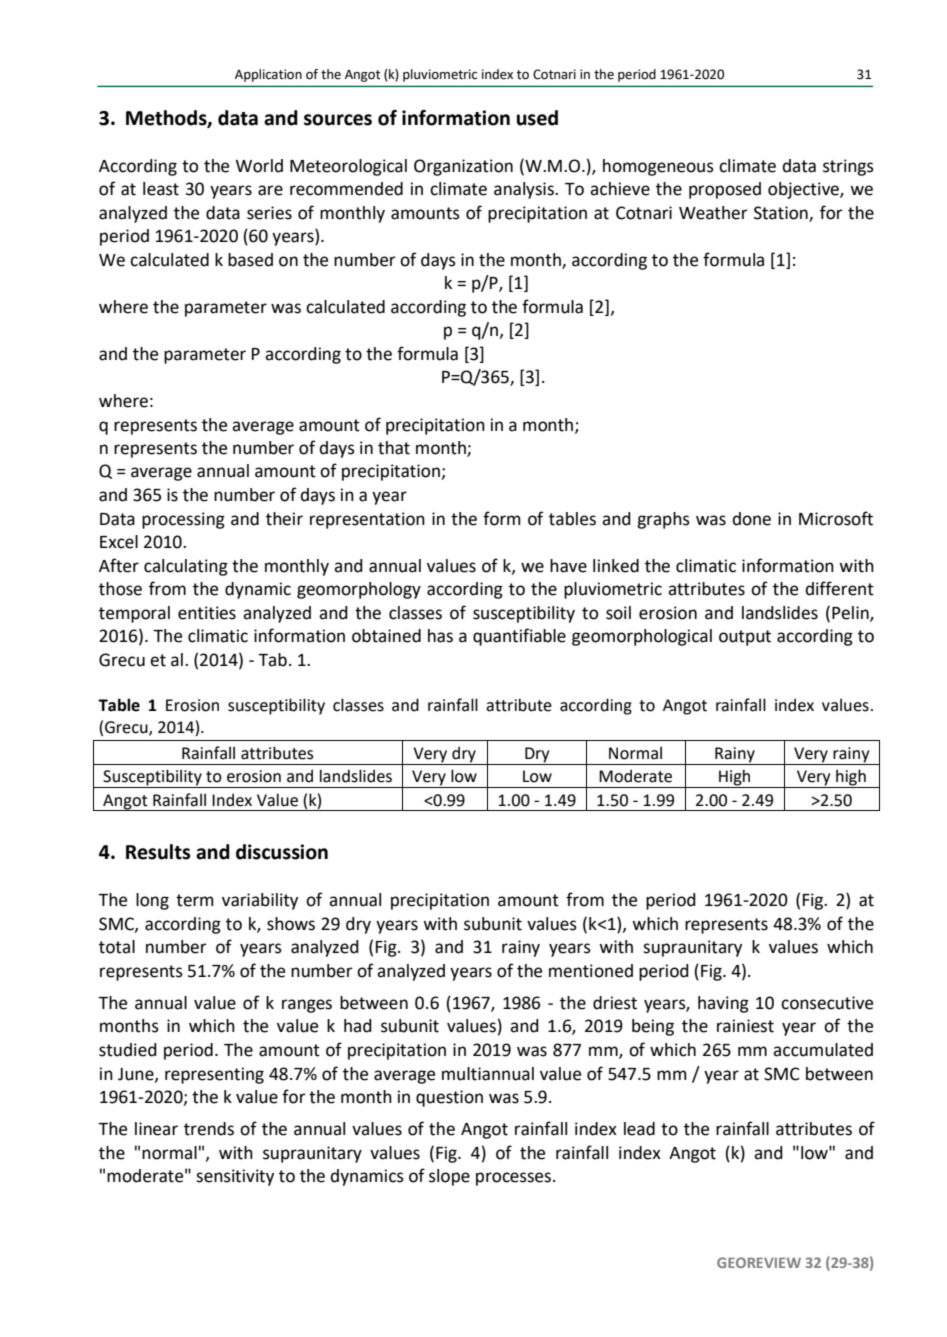 This image has height=1337, width=947. I want to click on entities, so click(207, 613).
